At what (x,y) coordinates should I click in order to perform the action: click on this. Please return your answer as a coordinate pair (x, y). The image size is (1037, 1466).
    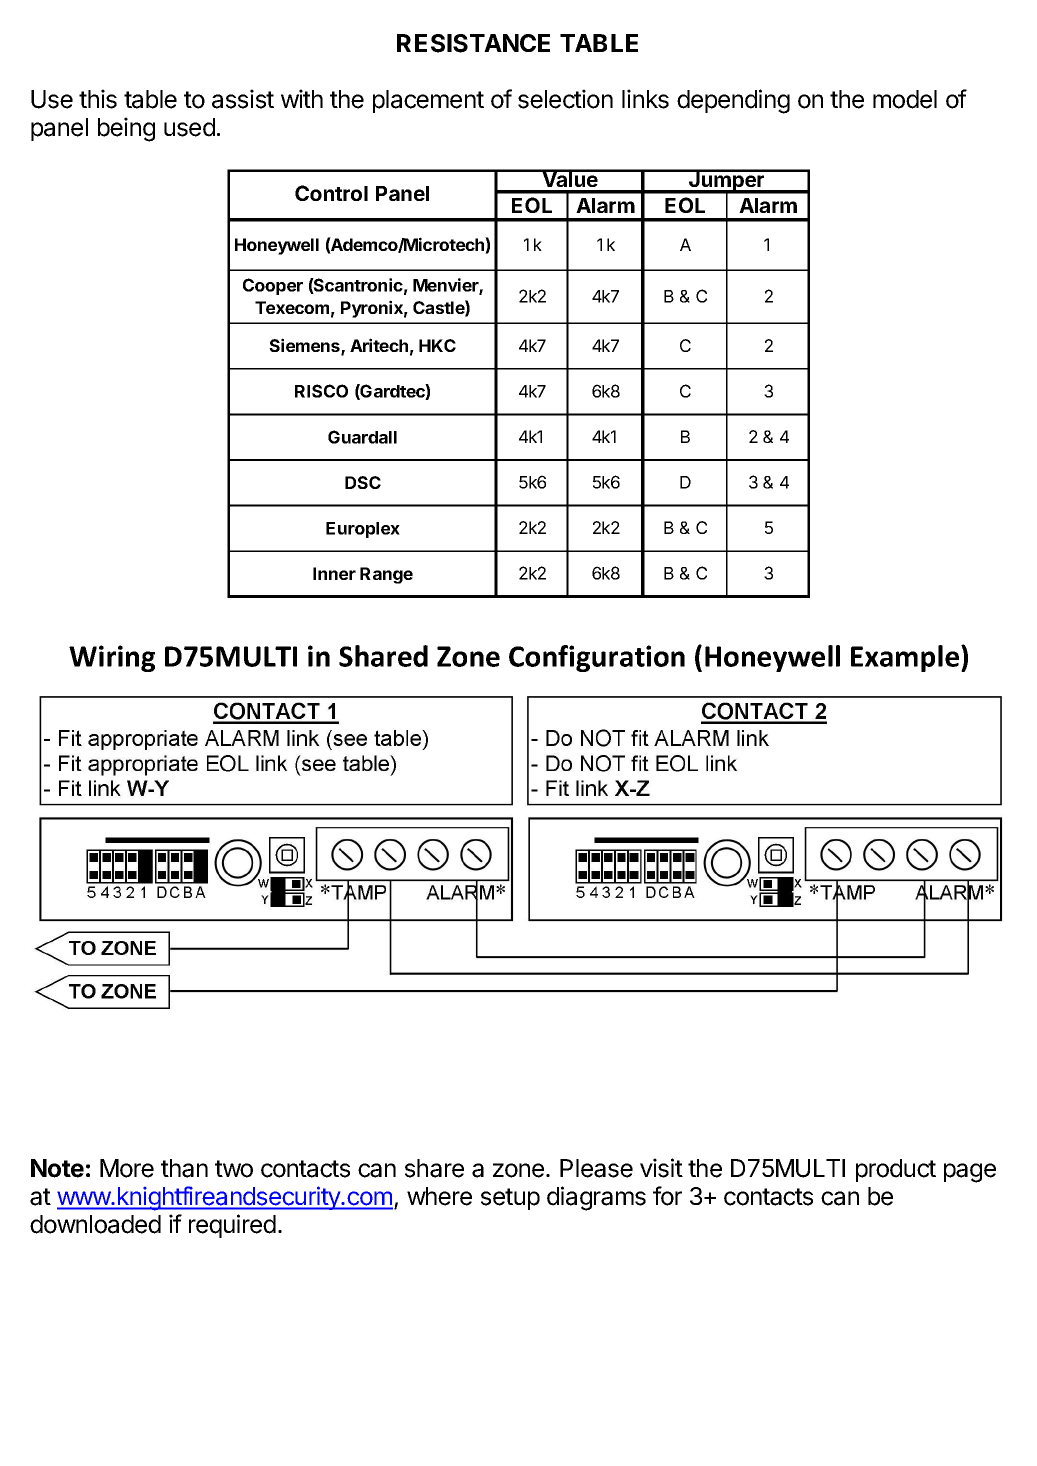
    Looking at the image, I should click on (98, 99).
